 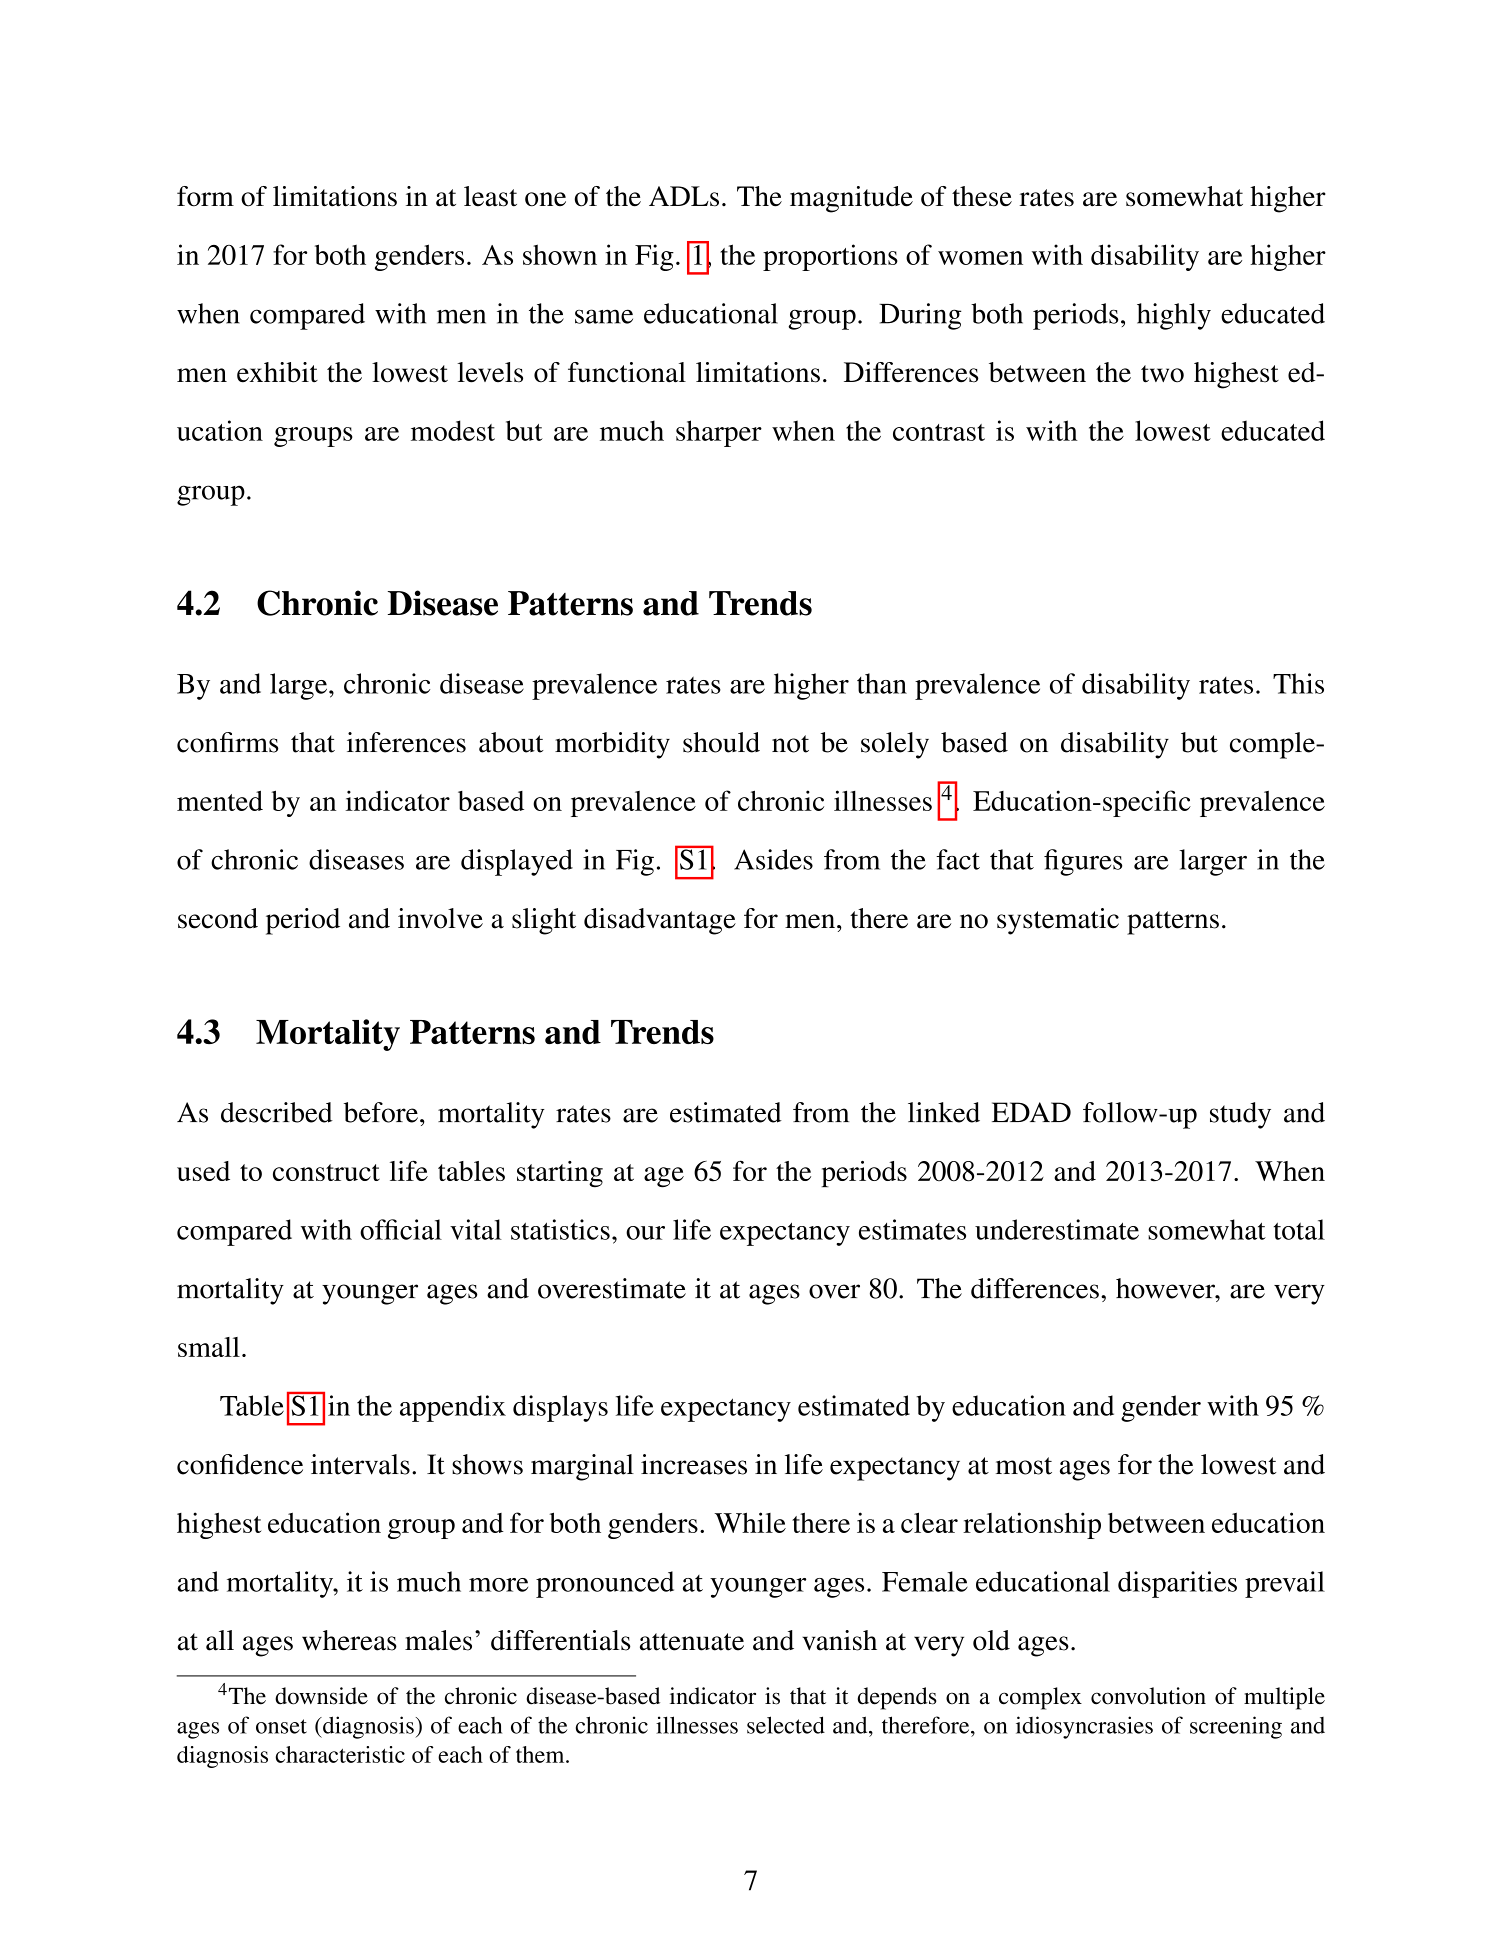 I want to click on downside, so click(x=321, y=1696).
